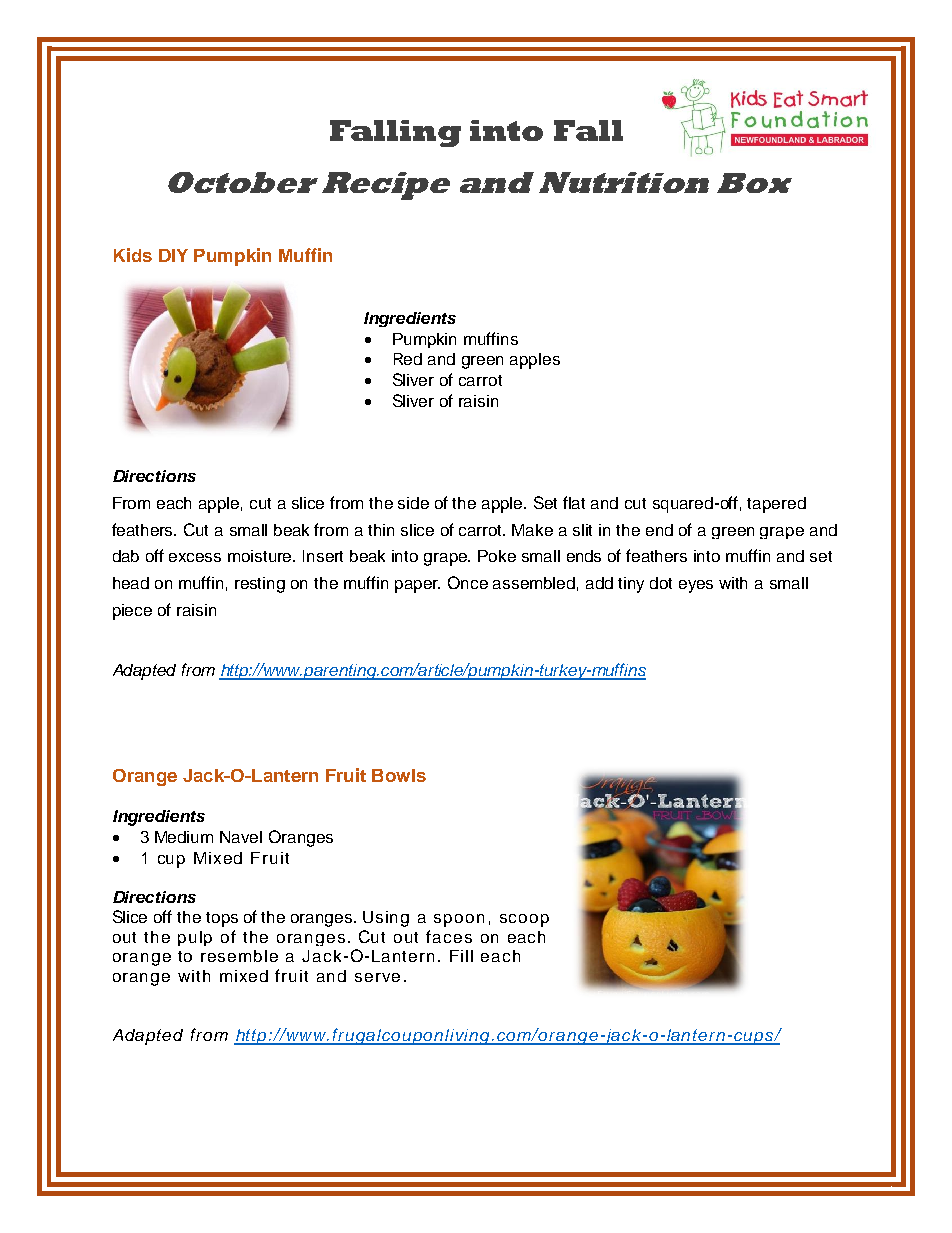  I want to click on excess, so click(195, 557).
